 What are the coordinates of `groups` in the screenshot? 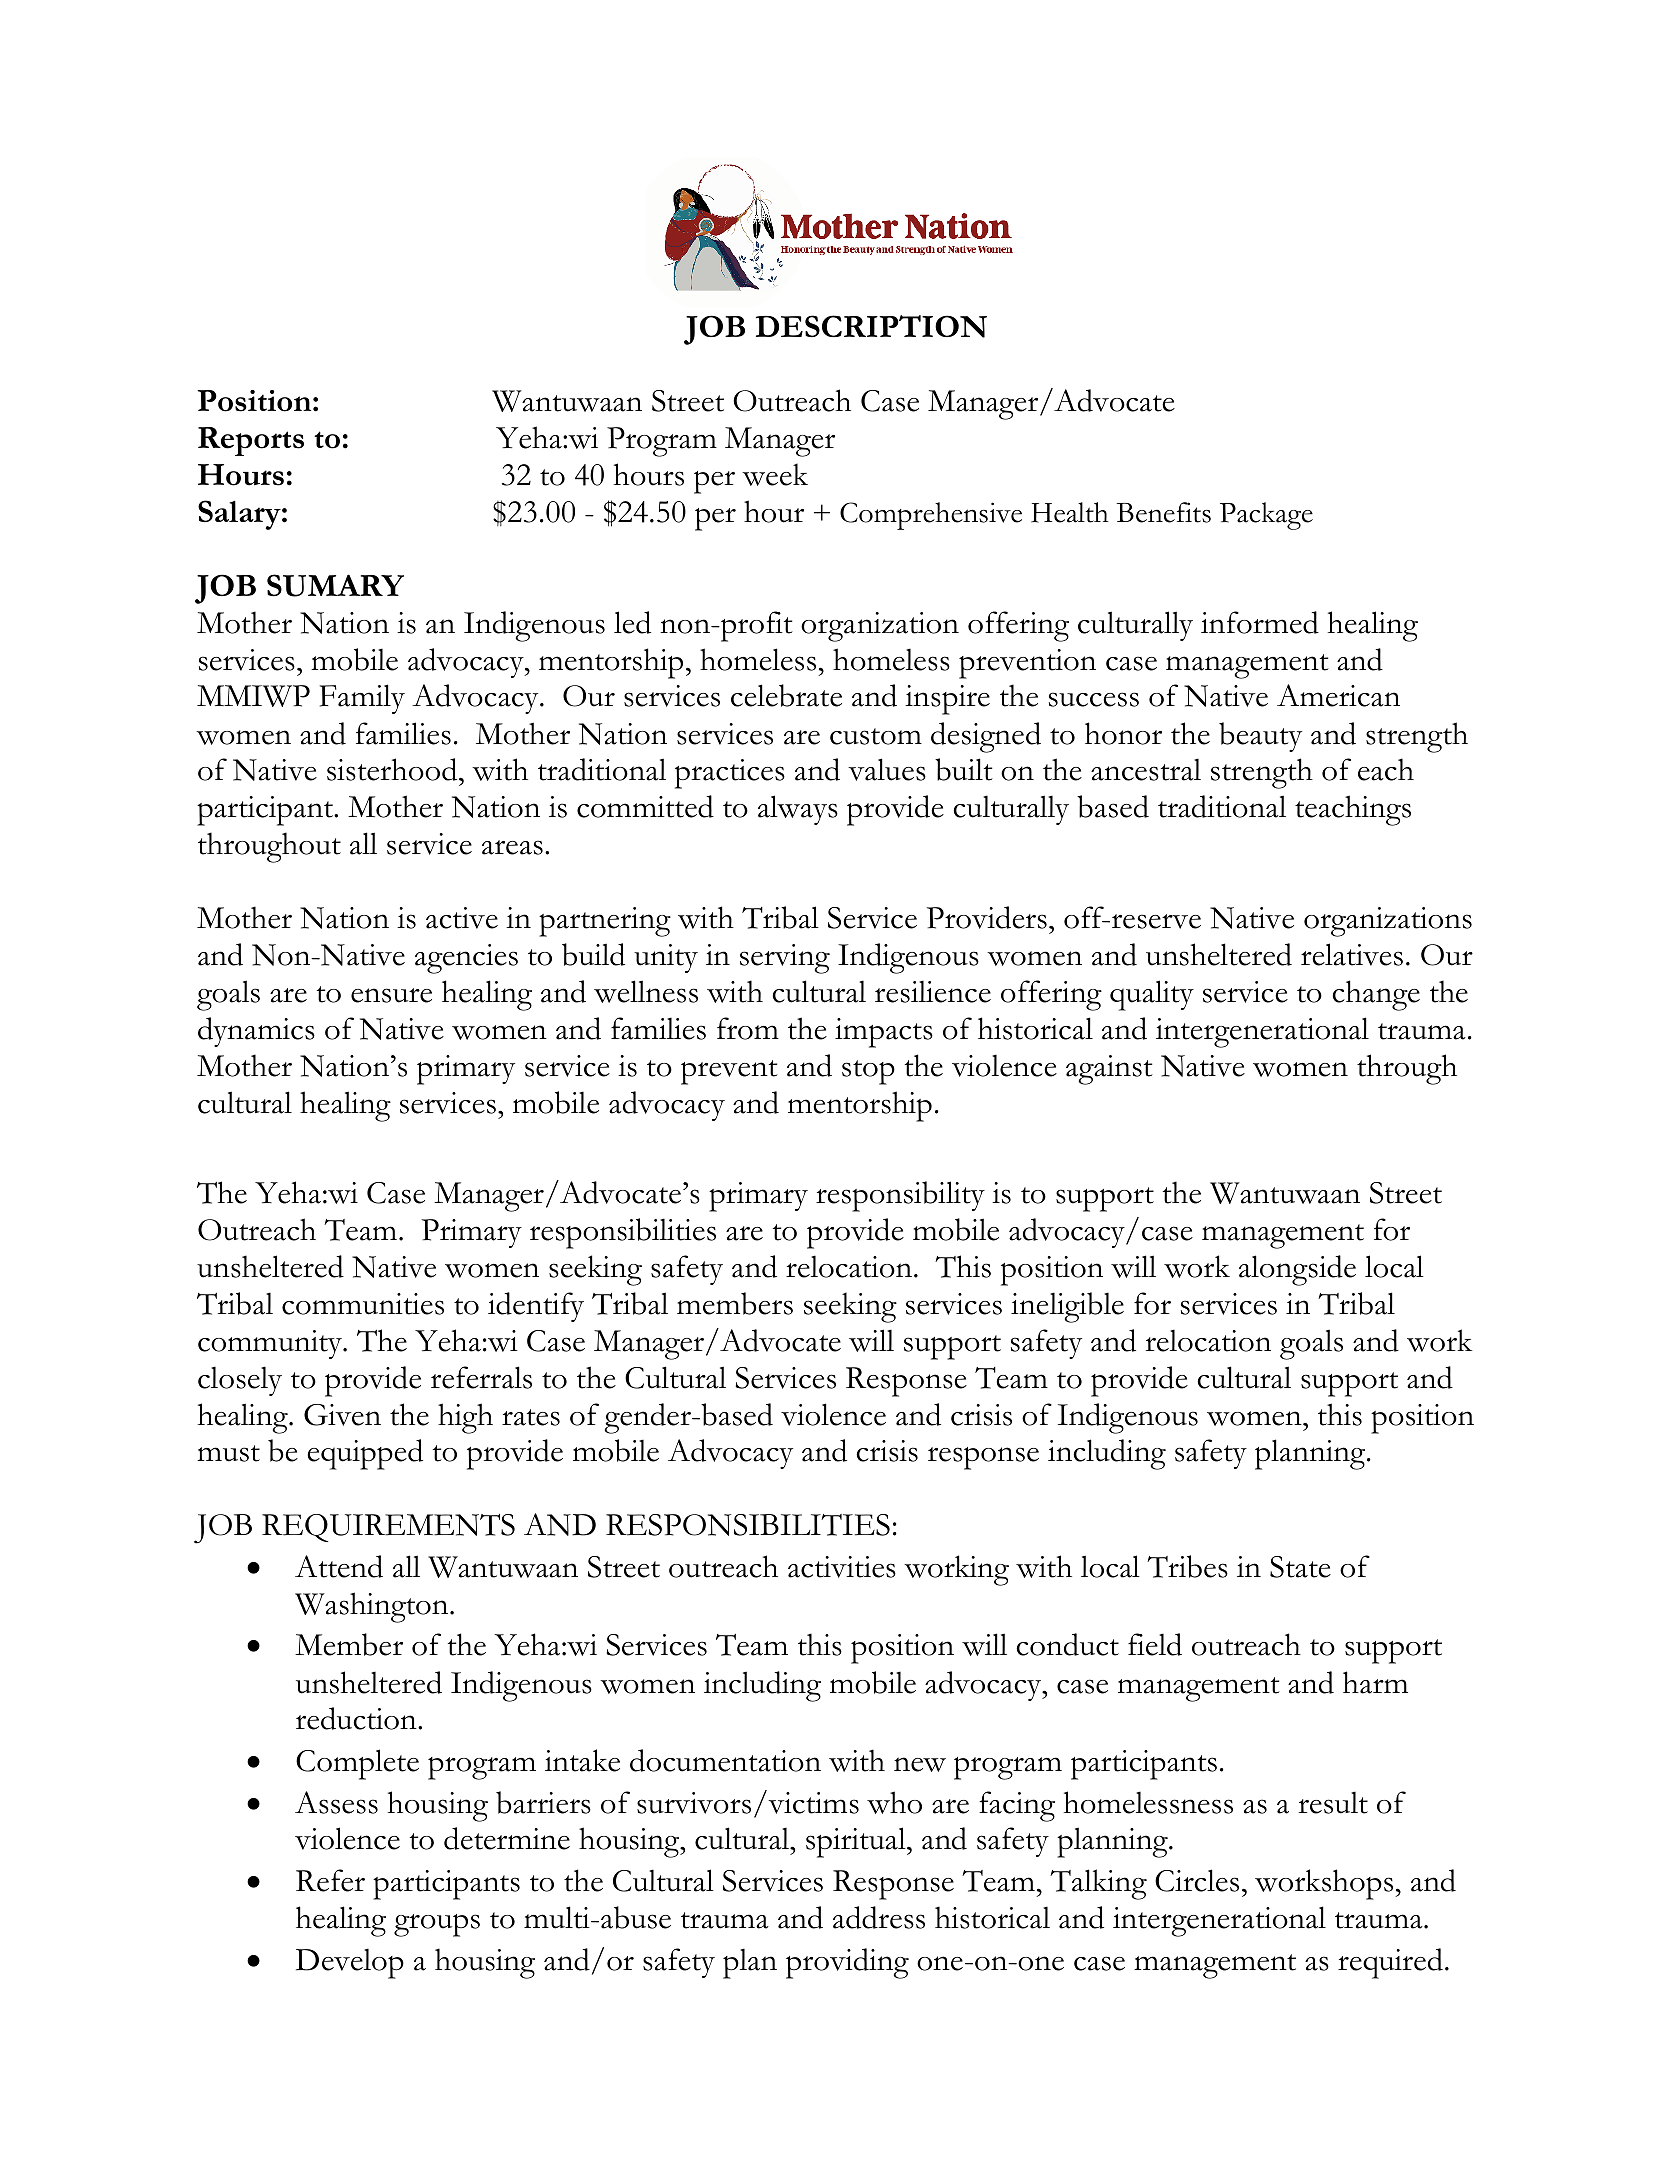 It's located at (437, 1925).
